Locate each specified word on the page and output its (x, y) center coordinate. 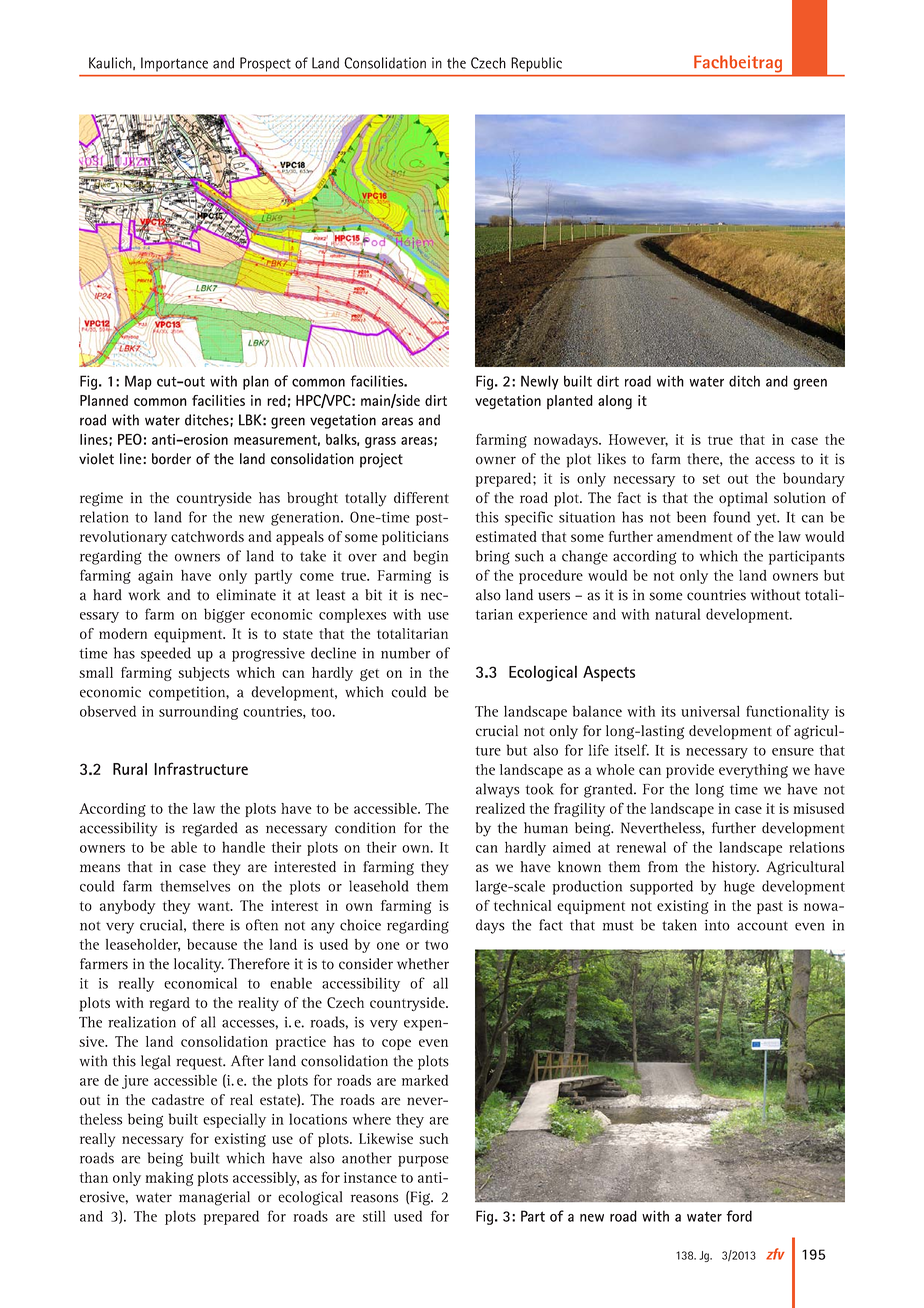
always (498, 790)
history (735, 868)
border (171, 459)
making (169, 1179)
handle (243, 847)
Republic (537, 64)
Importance (174, 64)
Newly (540, 382)
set (711, 479)
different (421, 497)
